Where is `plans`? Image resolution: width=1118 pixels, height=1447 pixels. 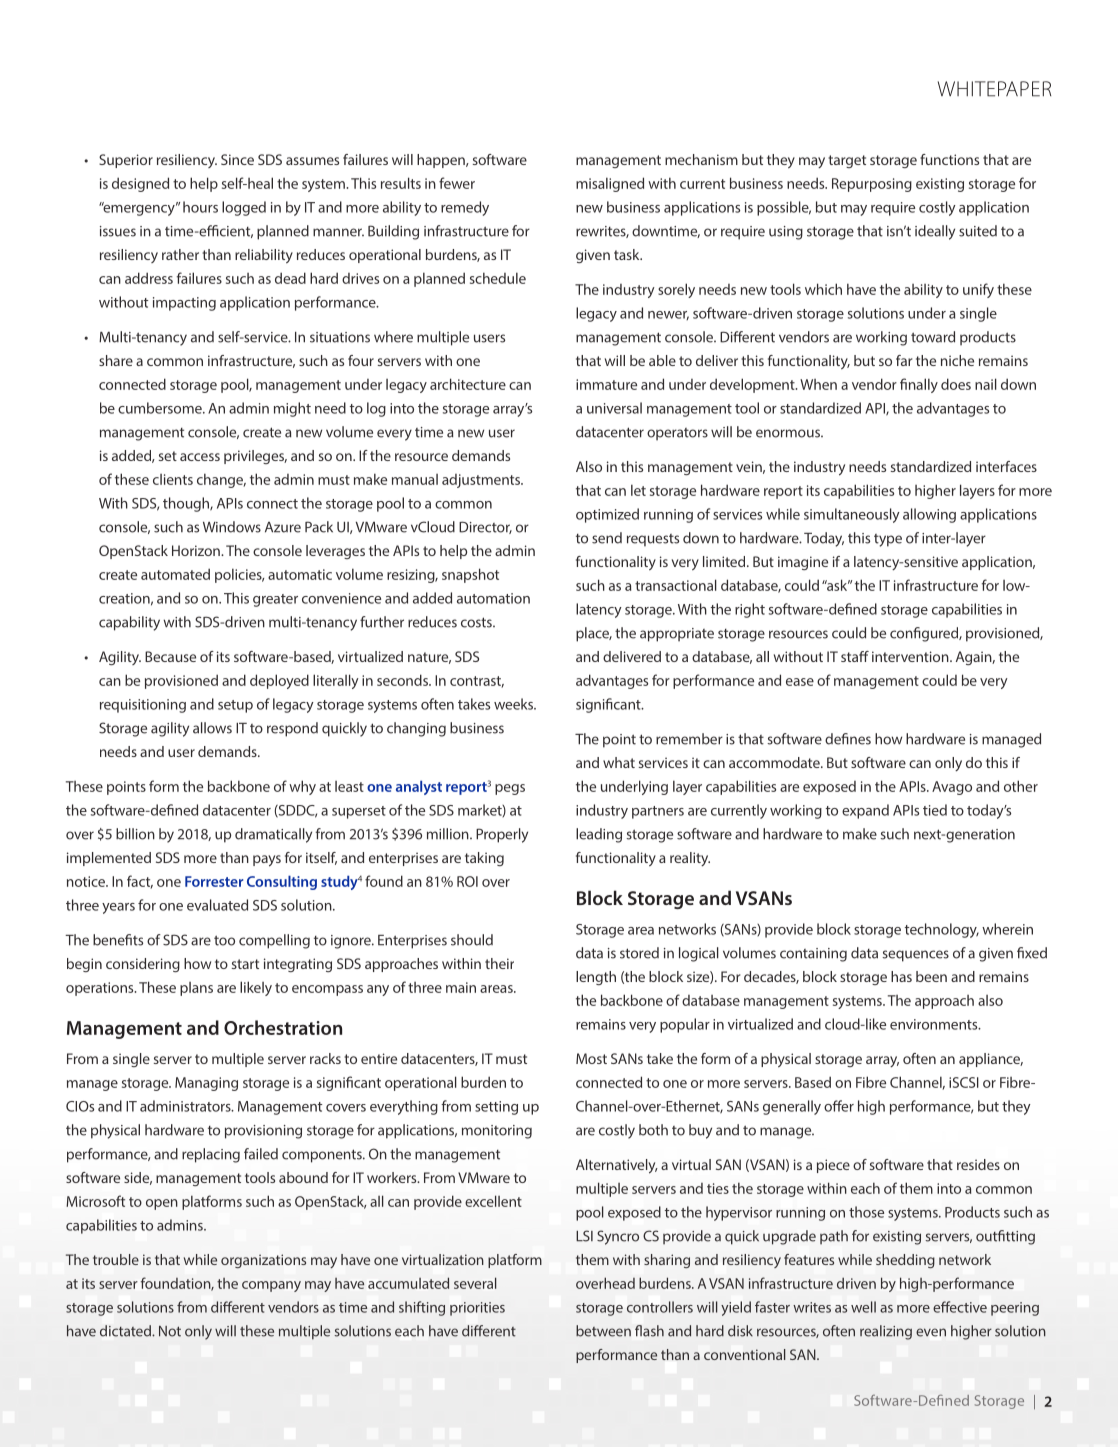 plans is located at coordinates (196, 989).
